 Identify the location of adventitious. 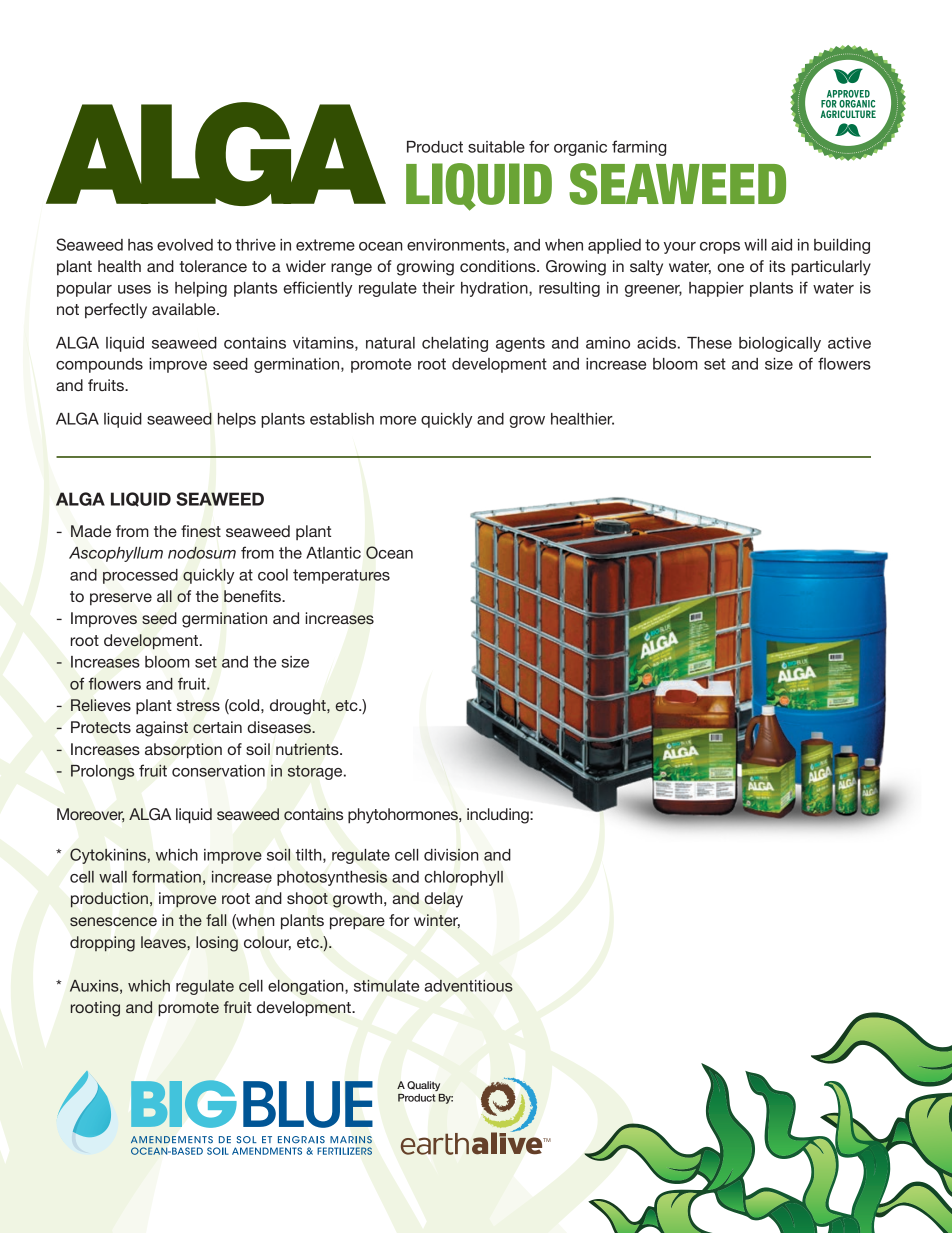
(469, 986).
